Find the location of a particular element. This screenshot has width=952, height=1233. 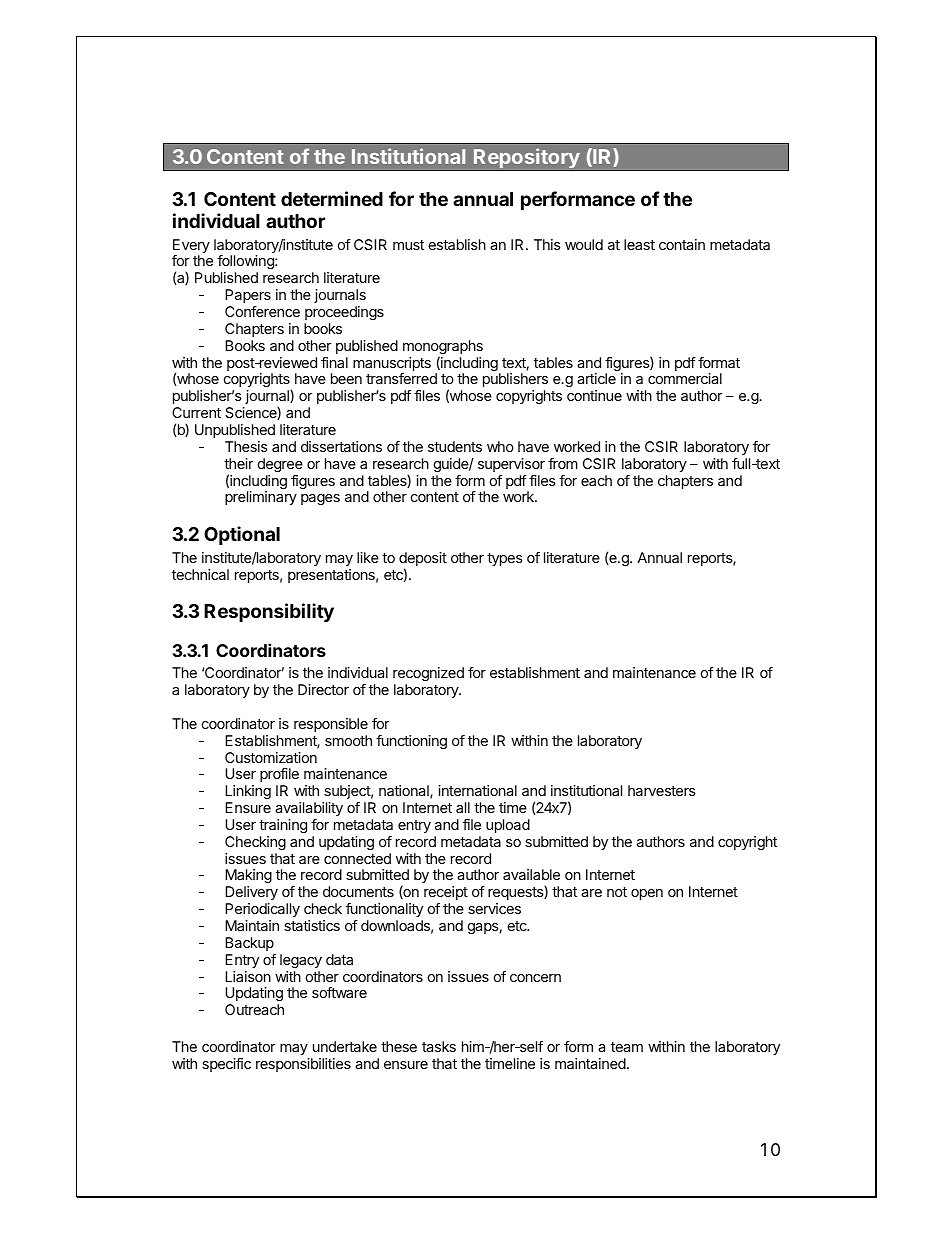

Every is located at coordinates (191, 247).
